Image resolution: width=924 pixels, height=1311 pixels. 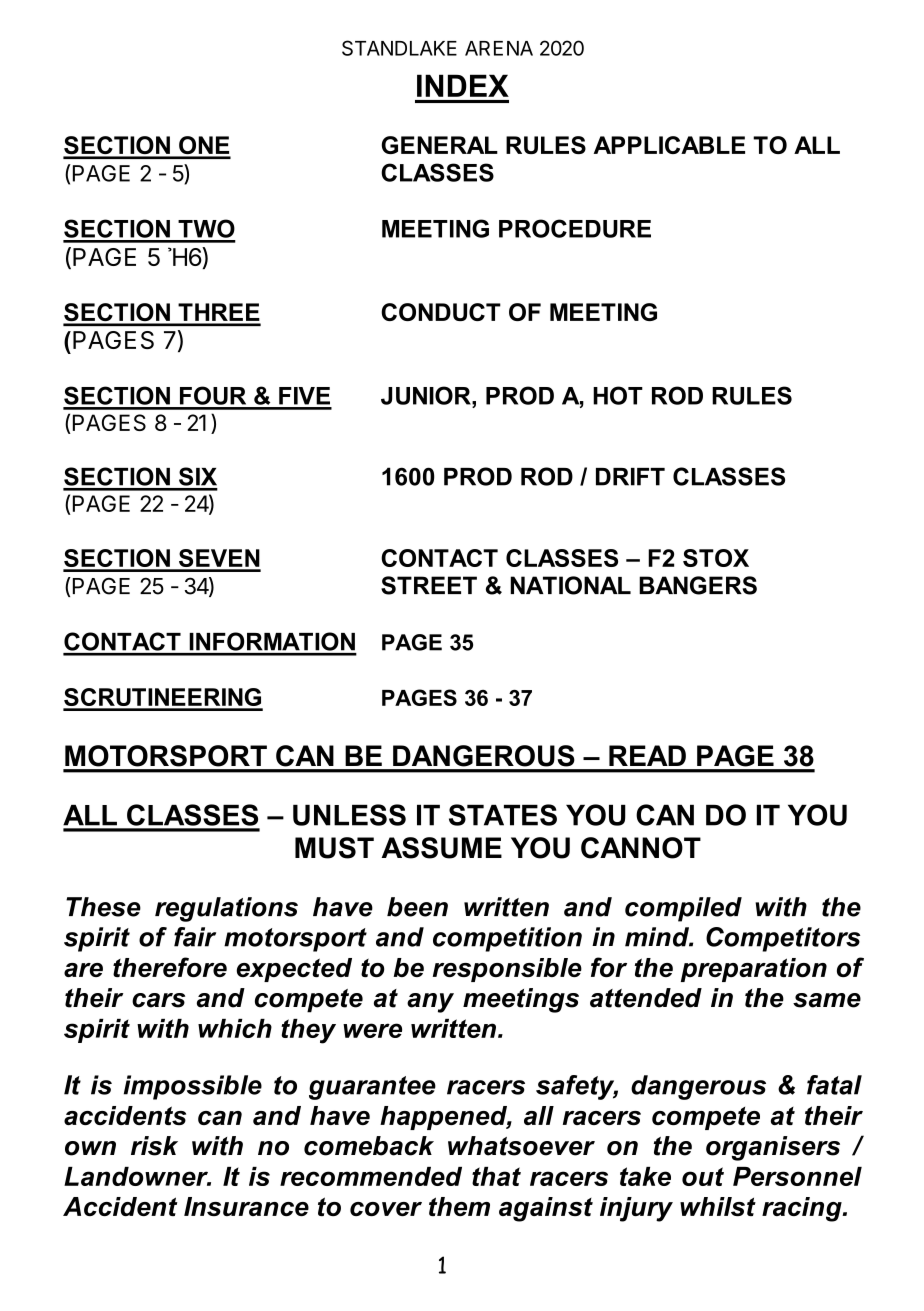 What do you see at coordinates (669, 145) in the screenshot?
I see `APPLICABLE` at bounding box center [669, 145].
